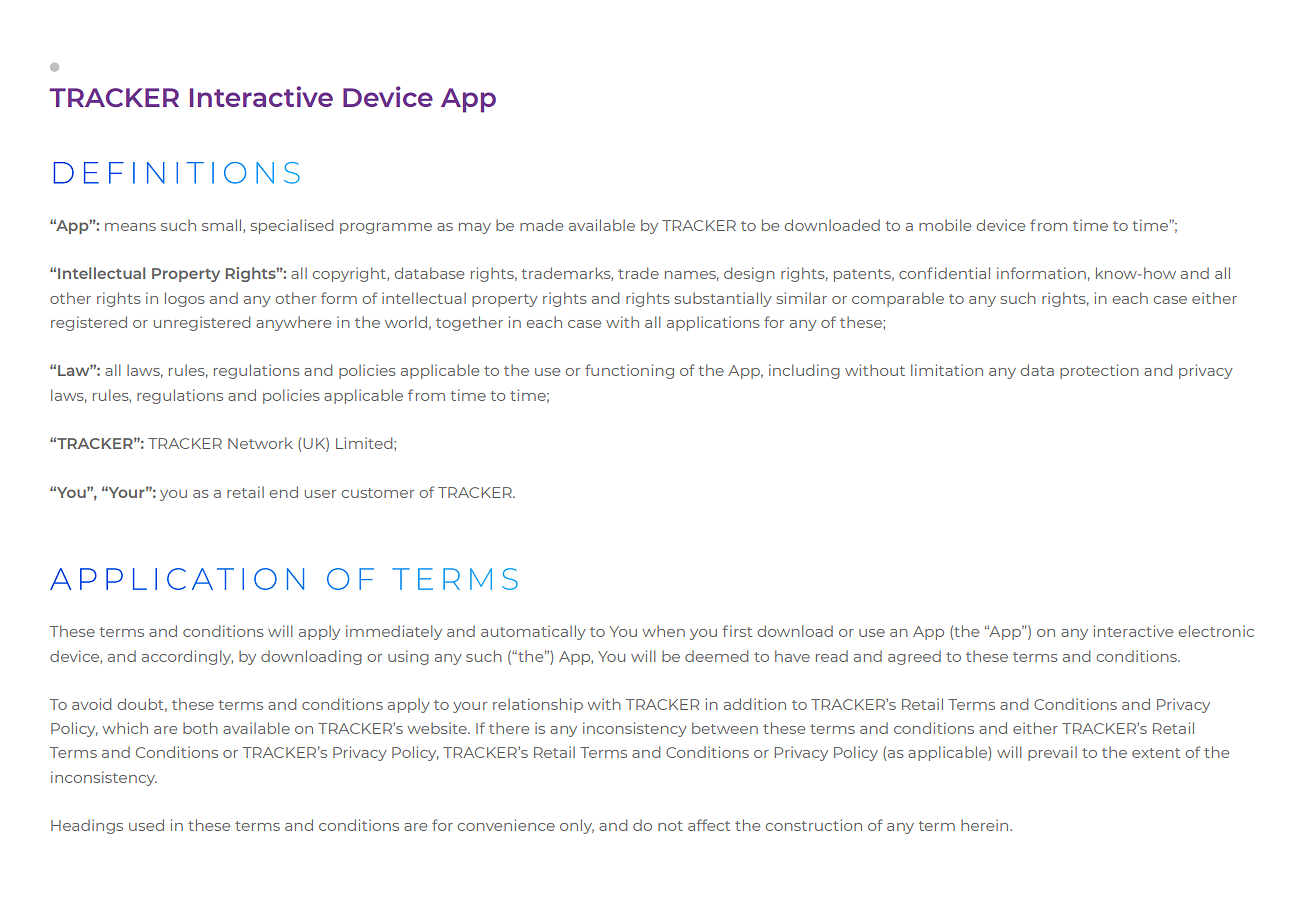  What do you see at coordinates (986, 825) in the screenshot?
I see `herein` at bounding box center [986, 825].
